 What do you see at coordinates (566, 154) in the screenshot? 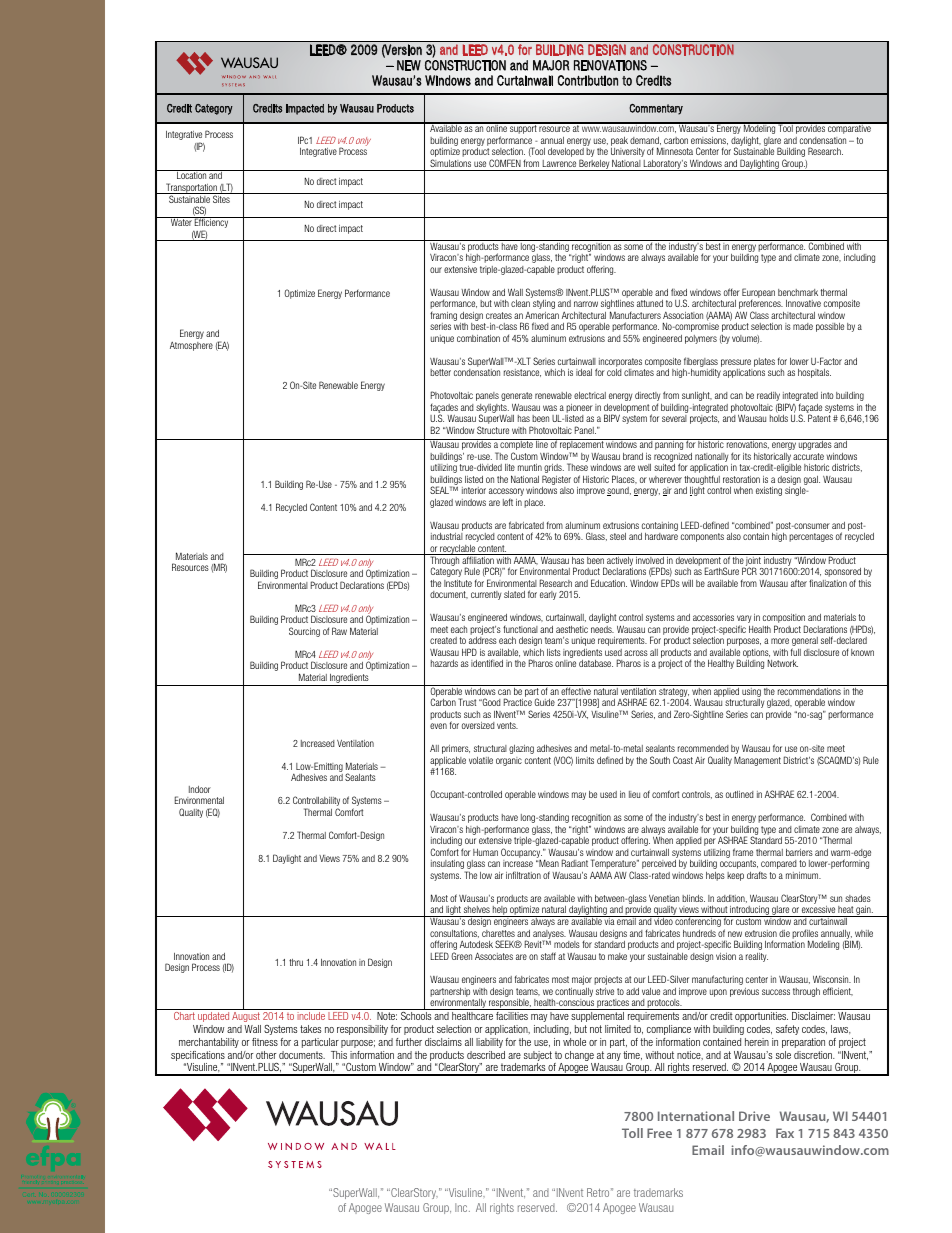
I see `developed` at bounding box center [566, 154].
